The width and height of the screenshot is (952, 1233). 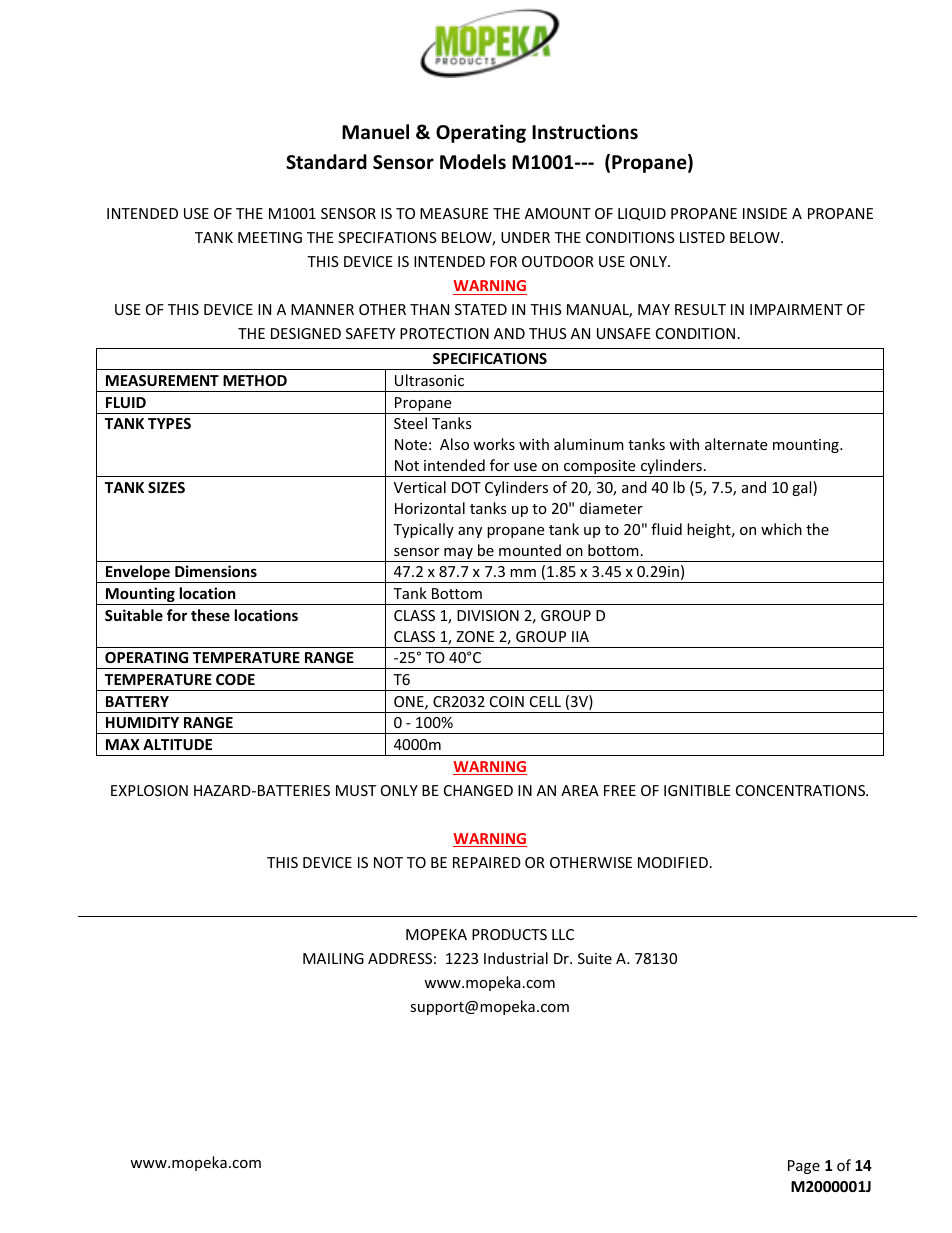 I want to click on DOT, so click(x=466, y=487).
